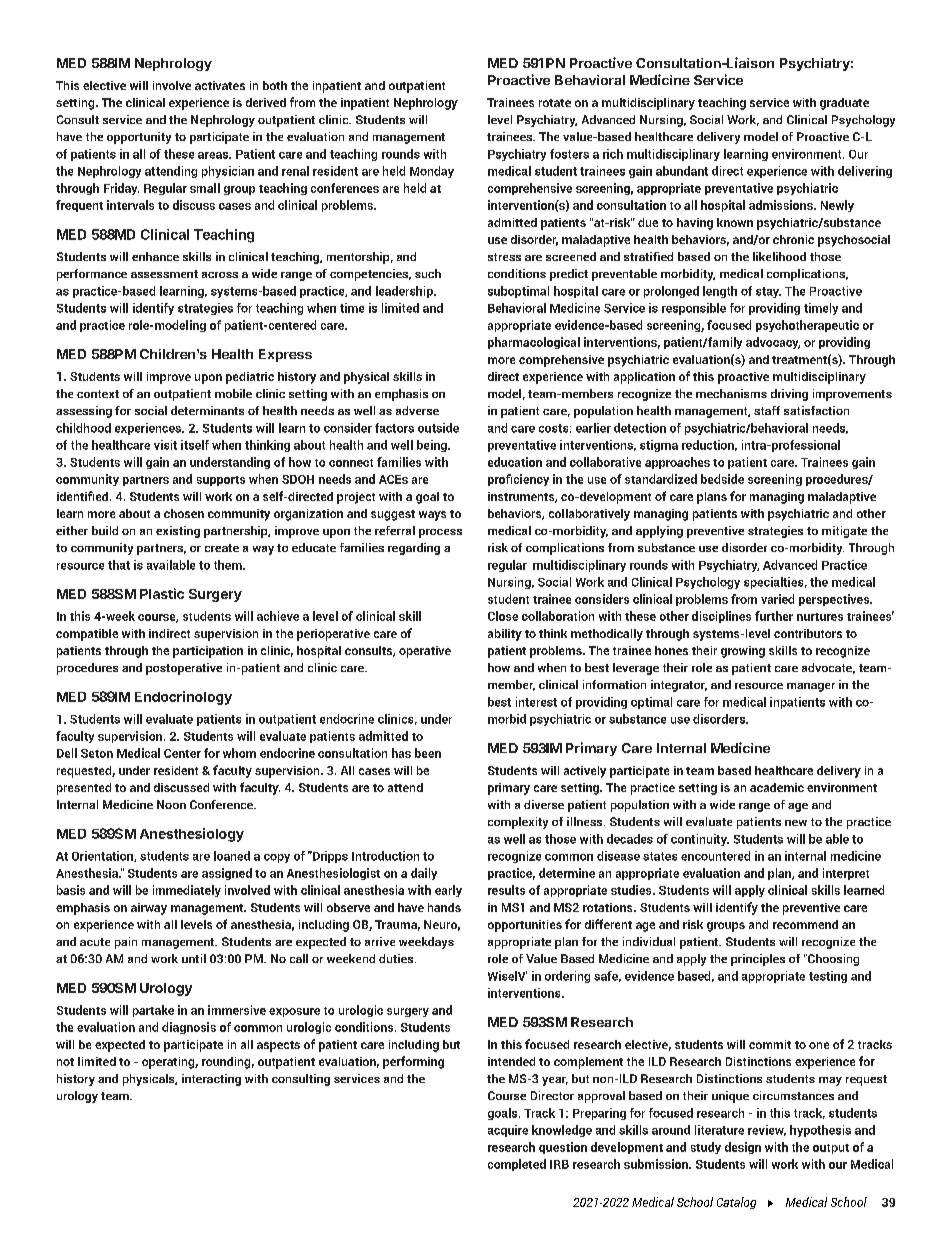 The image size is (952, 1233). Describe the element at coordinates (805, 924) in the screenshot. I see `recommend` at that location.
